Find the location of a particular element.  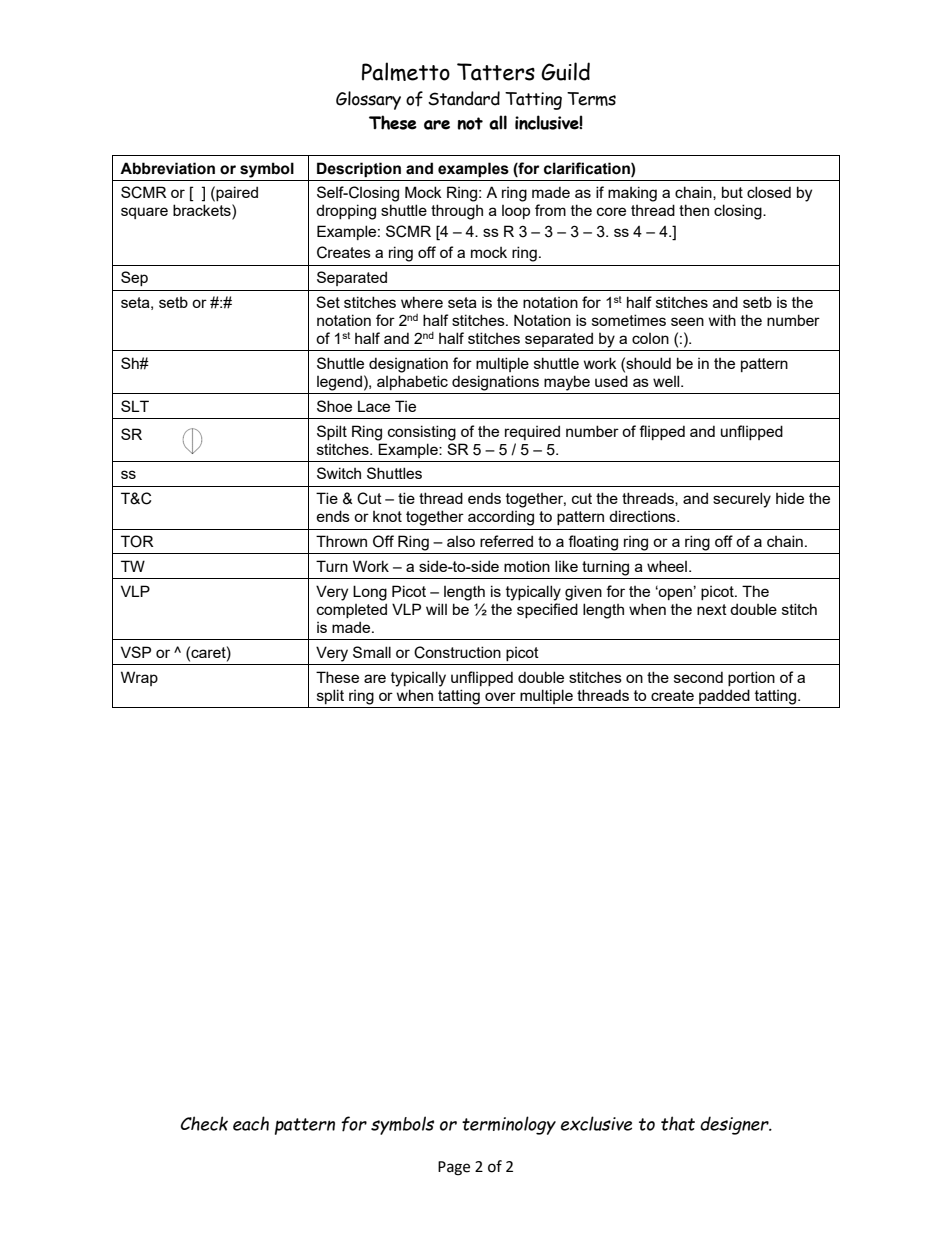

but is located at coordinates (732, 192).
